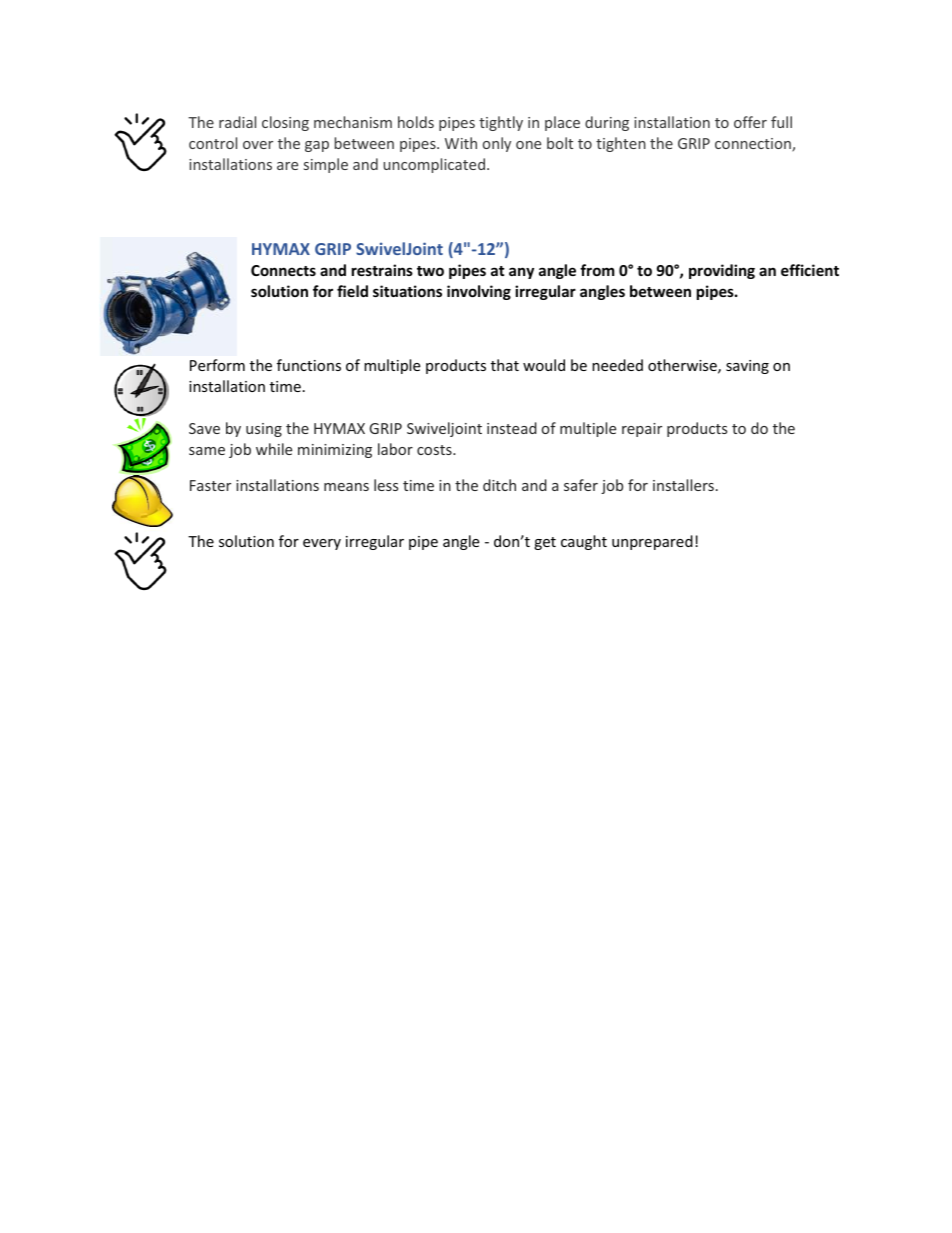  I want to click on using, so click(264, 430).
